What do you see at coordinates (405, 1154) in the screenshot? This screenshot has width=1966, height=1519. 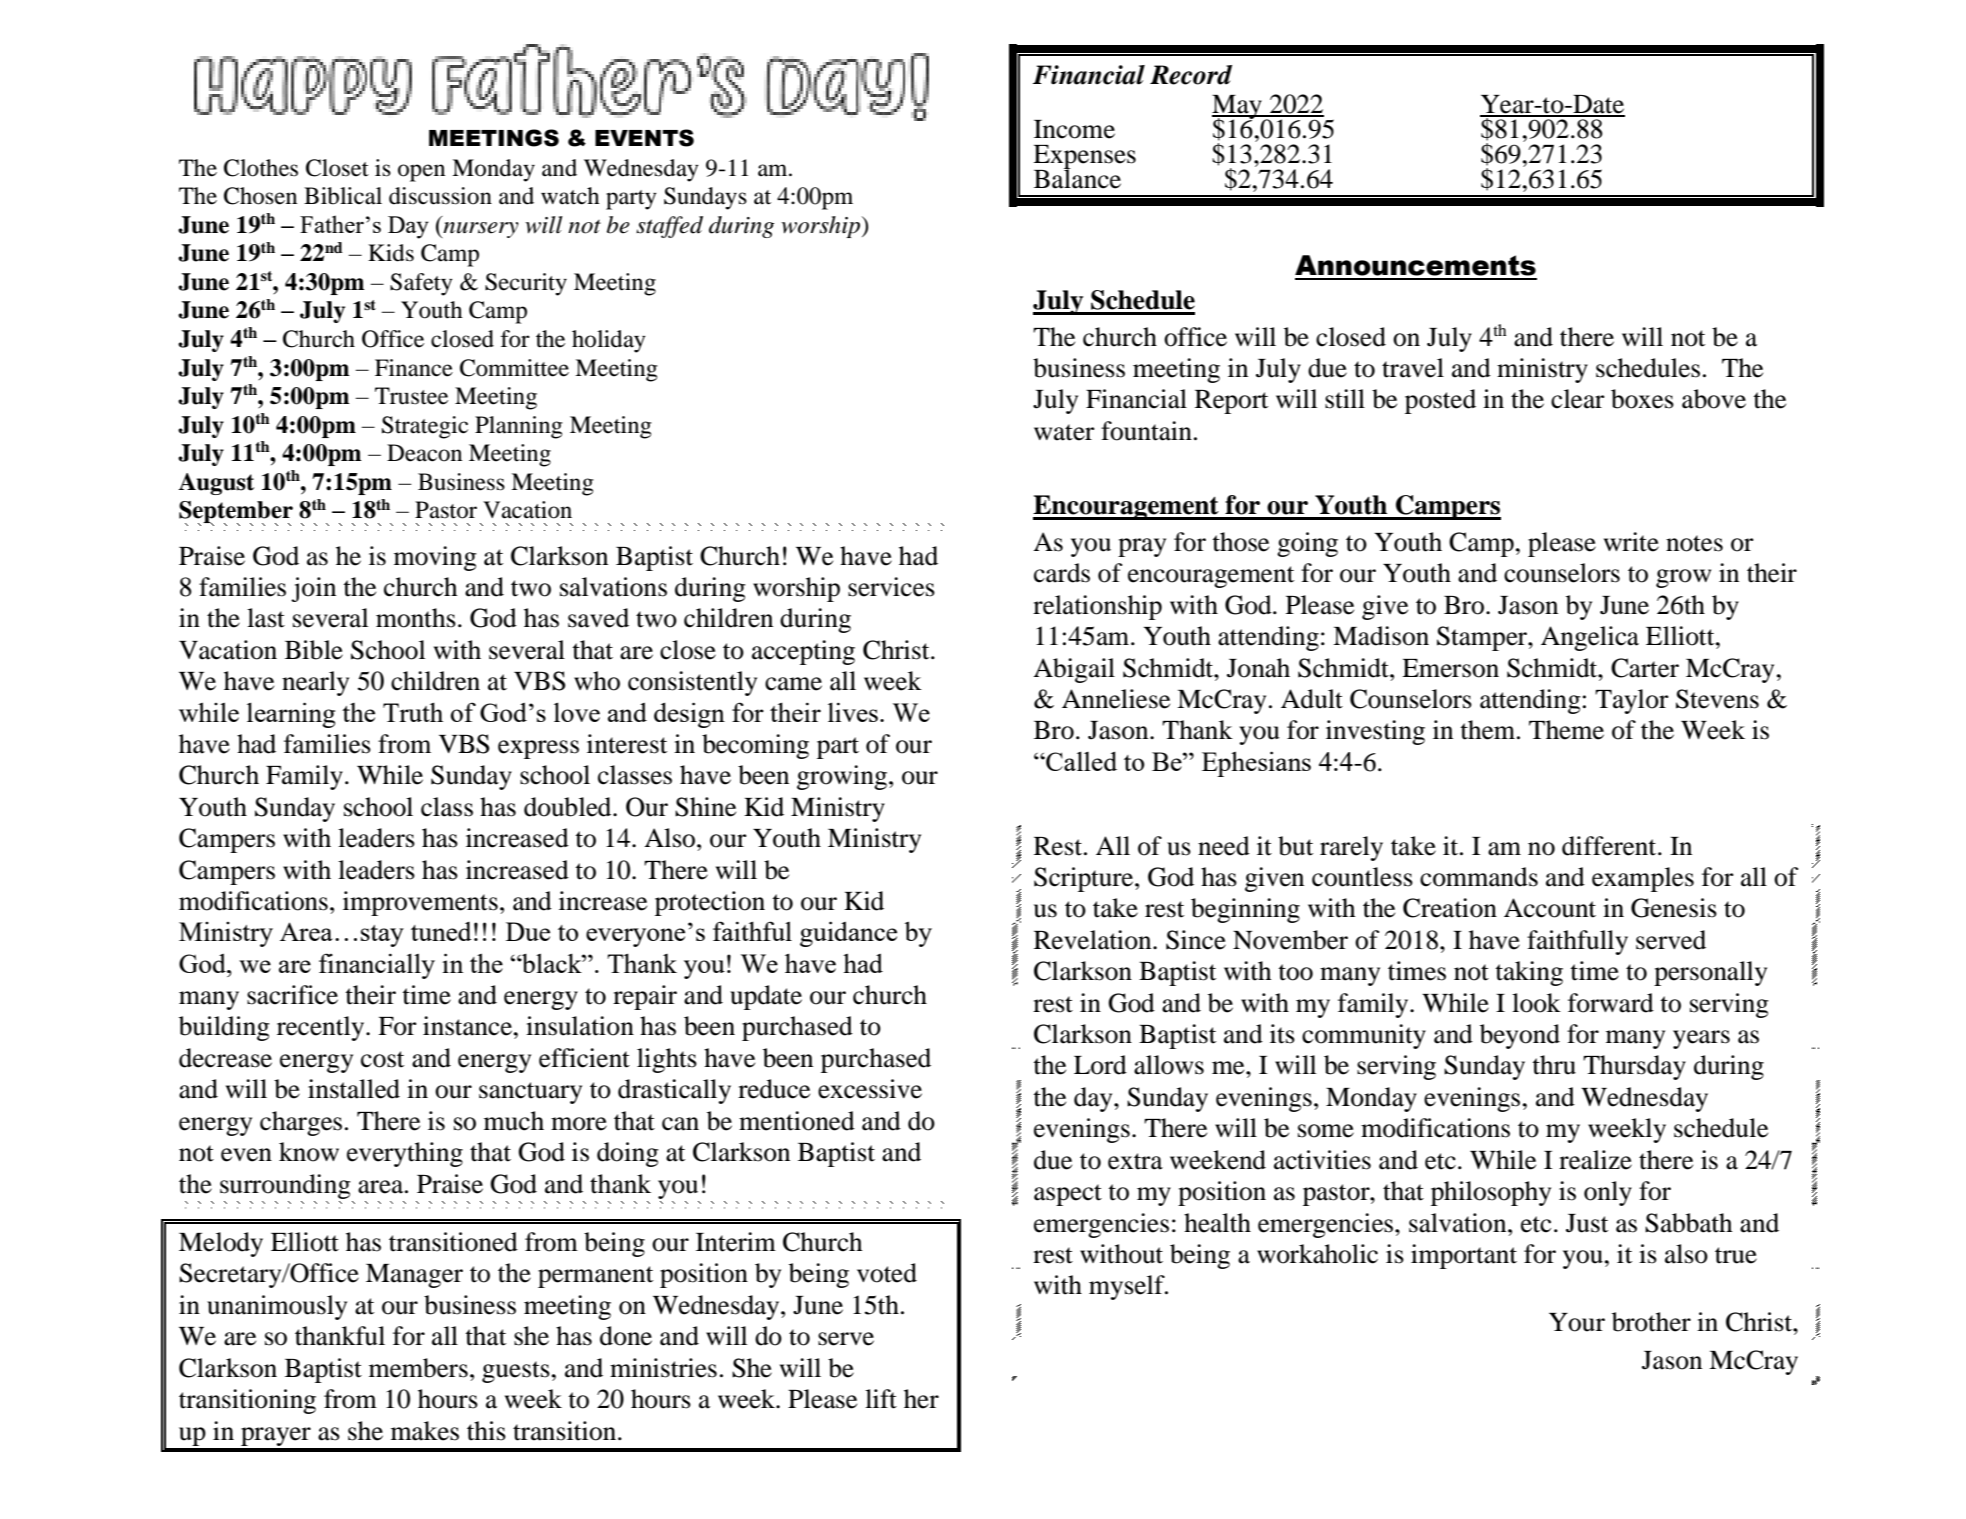 I see `everything` at bounding box center [405, 1154].
